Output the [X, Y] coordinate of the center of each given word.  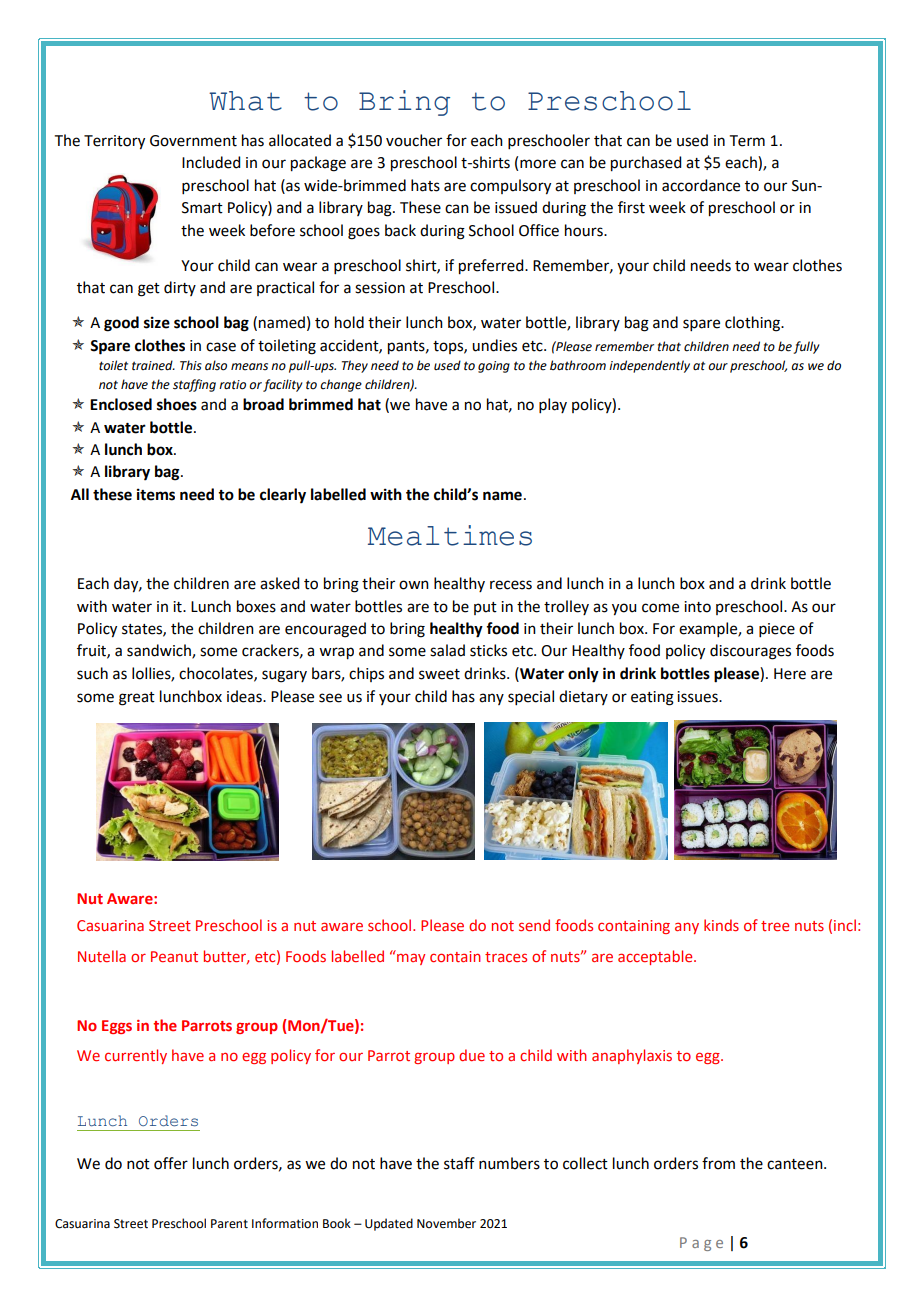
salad [447, 650]
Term [747, 141]
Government [193, 141]
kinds [721, 925]
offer [171, 1163]
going [494, 367]
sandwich [160, 651]
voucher [414, 140]
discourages [750, 652]
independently [649, 366]
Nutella [102, 956]
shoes [177, 404]
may [411, 959]
